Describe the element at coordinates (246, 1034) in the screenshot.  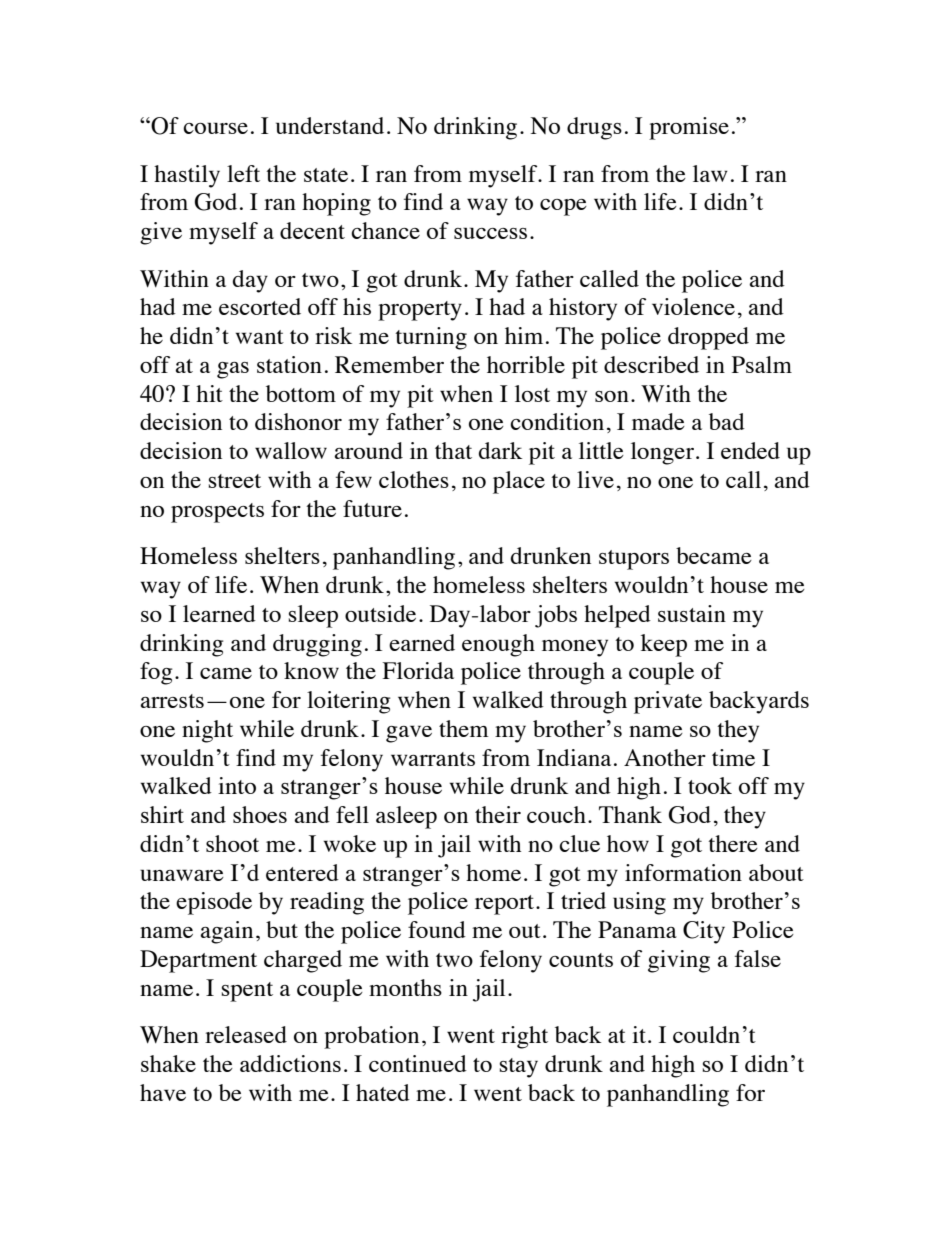
I see `released` at that location.
